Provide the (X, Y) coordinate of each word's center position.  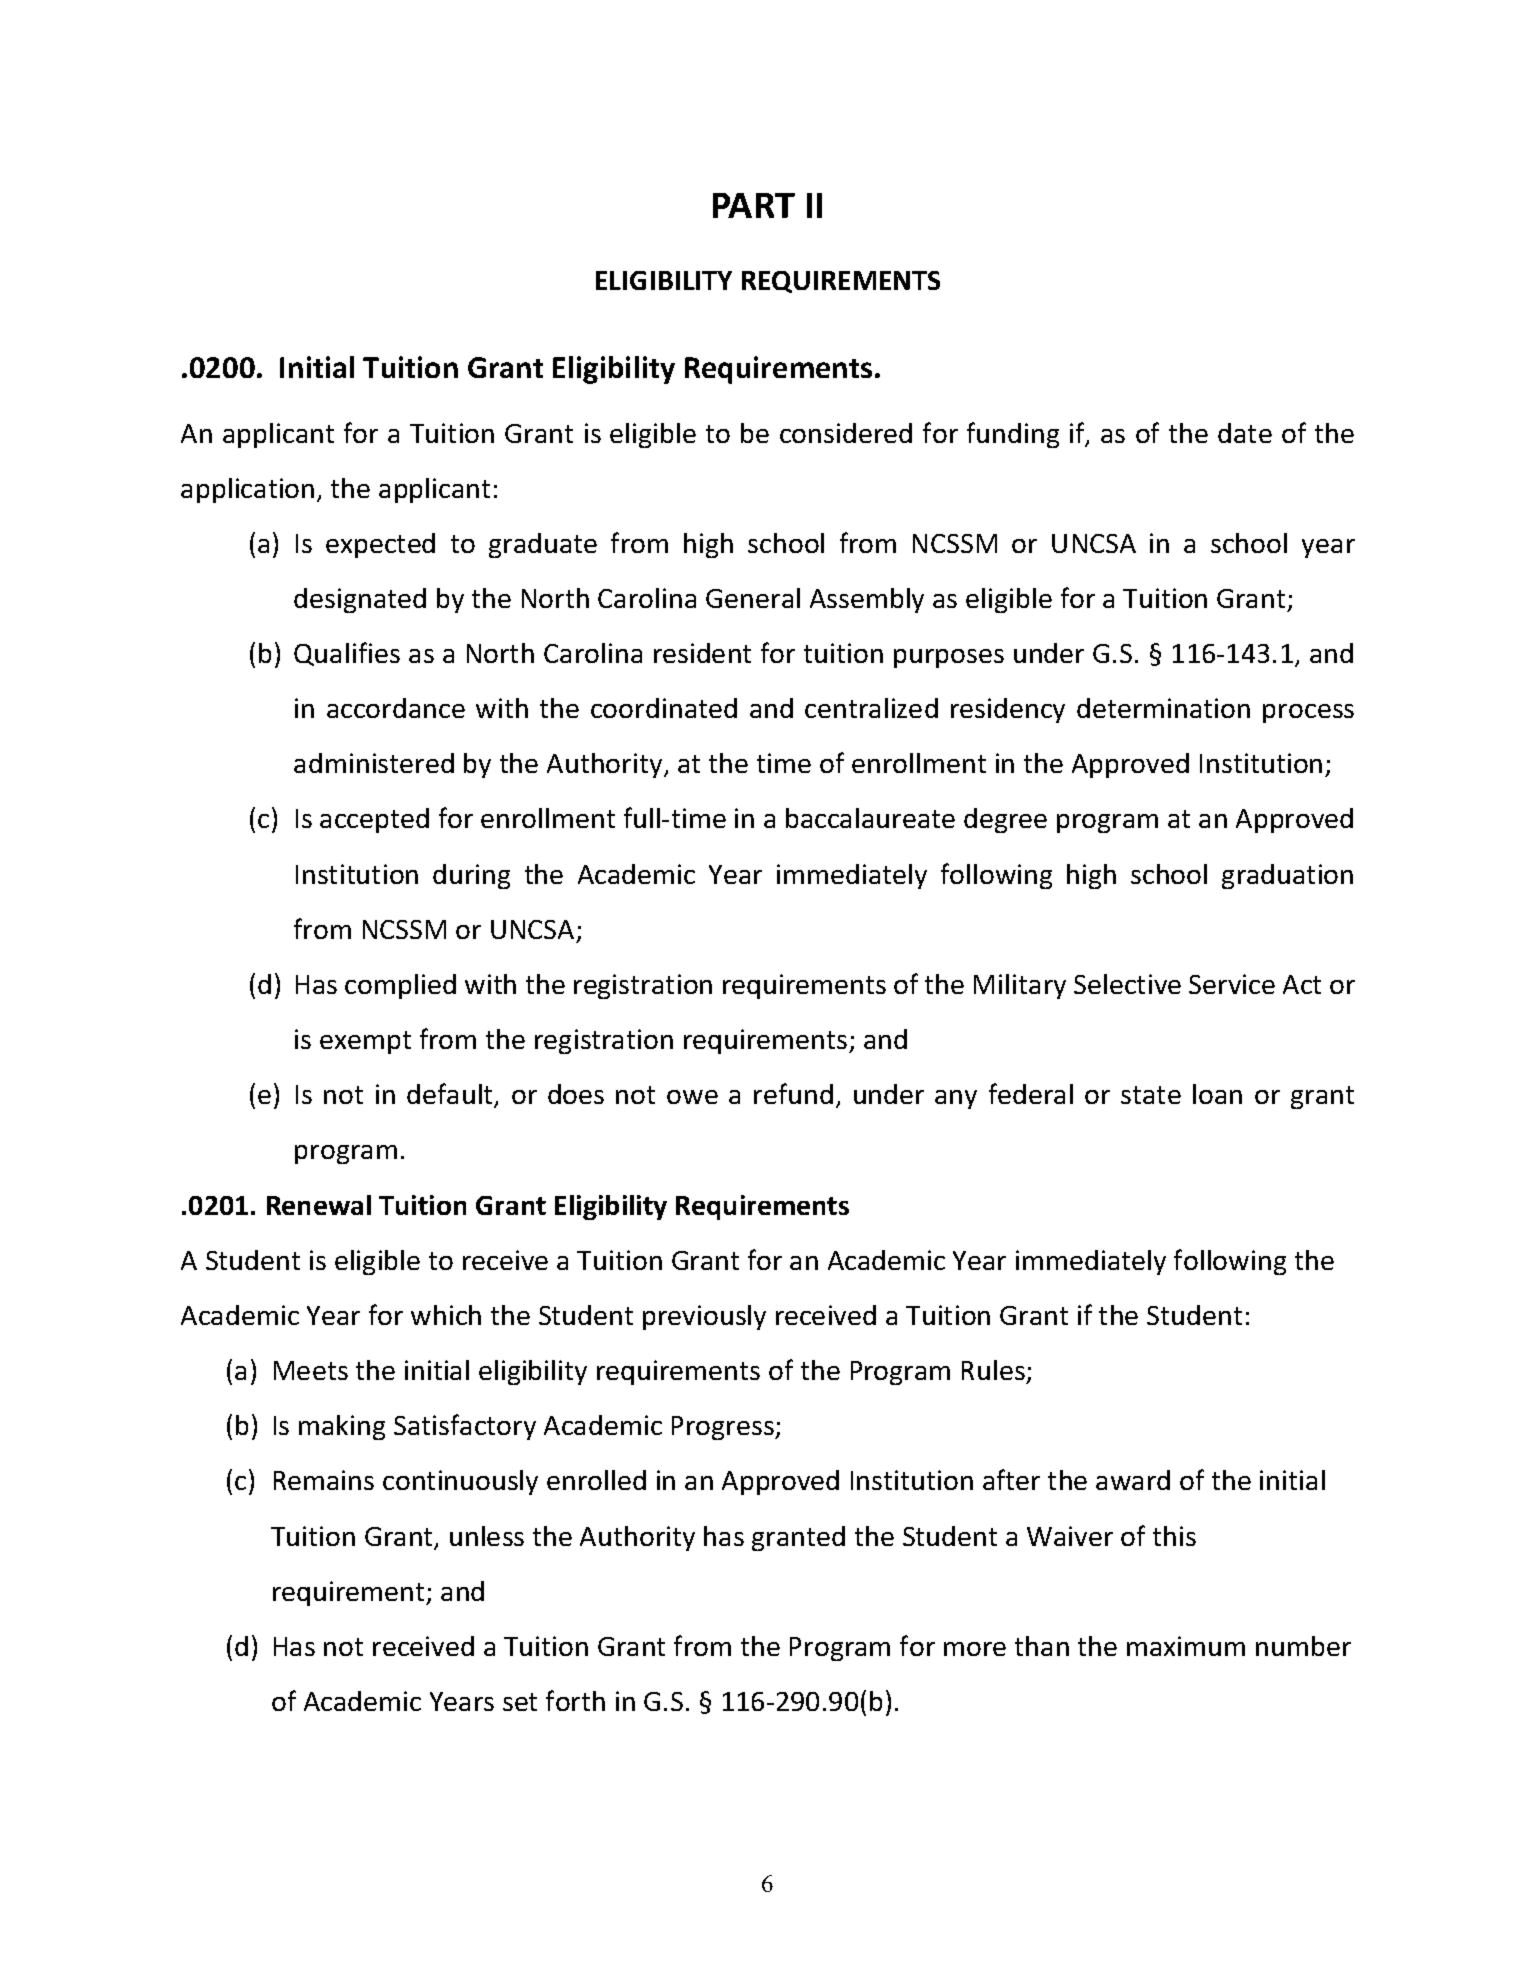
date (1245, 433)
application (247, 490)
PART (754, 205)
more (975, 1649)
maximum (1186, 1646)
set (520, 1702)
